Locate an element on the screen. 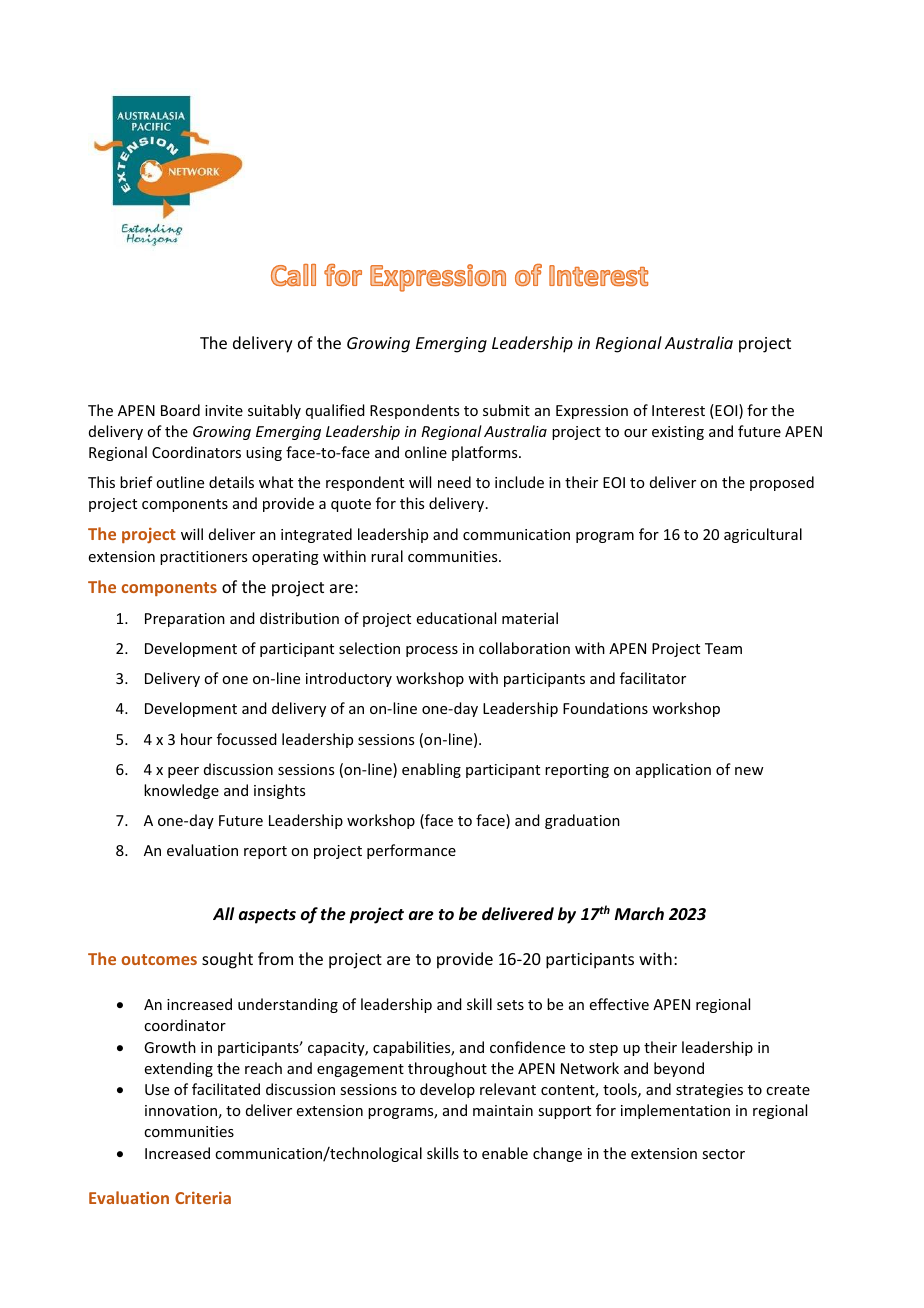 The width and height of the screenshot is (924, 1308). practitioners is located at coordinates (203, 558).
